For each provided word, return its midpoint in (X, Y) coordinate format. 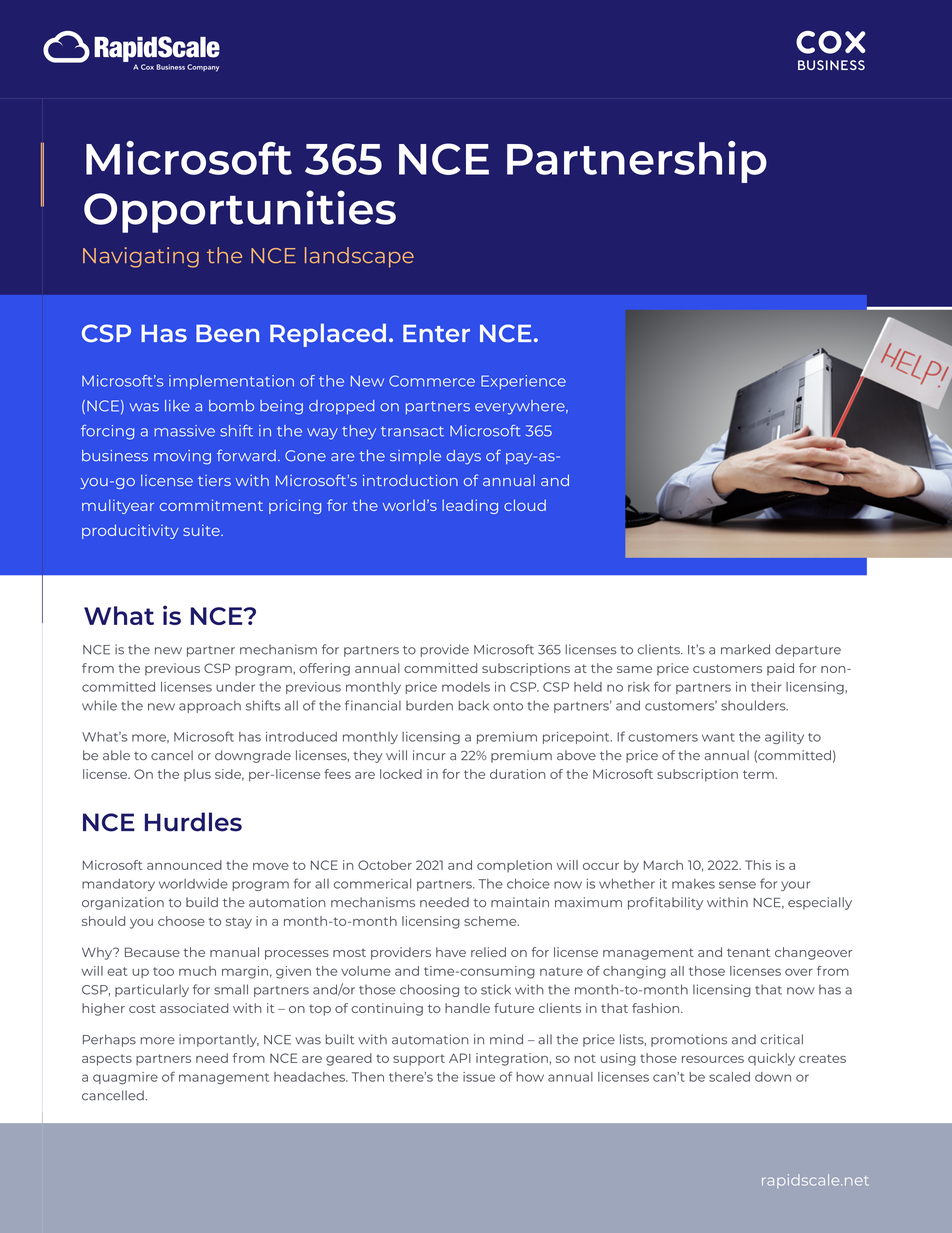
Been (227, 333)
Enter (436, 333)
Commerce (432, 381)
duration (518, 774)
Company (203, 68)
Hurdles (193, 822)
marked (745, 649)
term (759, 774)
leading (470, 506)
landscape (359, 257)
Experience (523, 382)
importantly (219, 1040)
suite (202, 530)
